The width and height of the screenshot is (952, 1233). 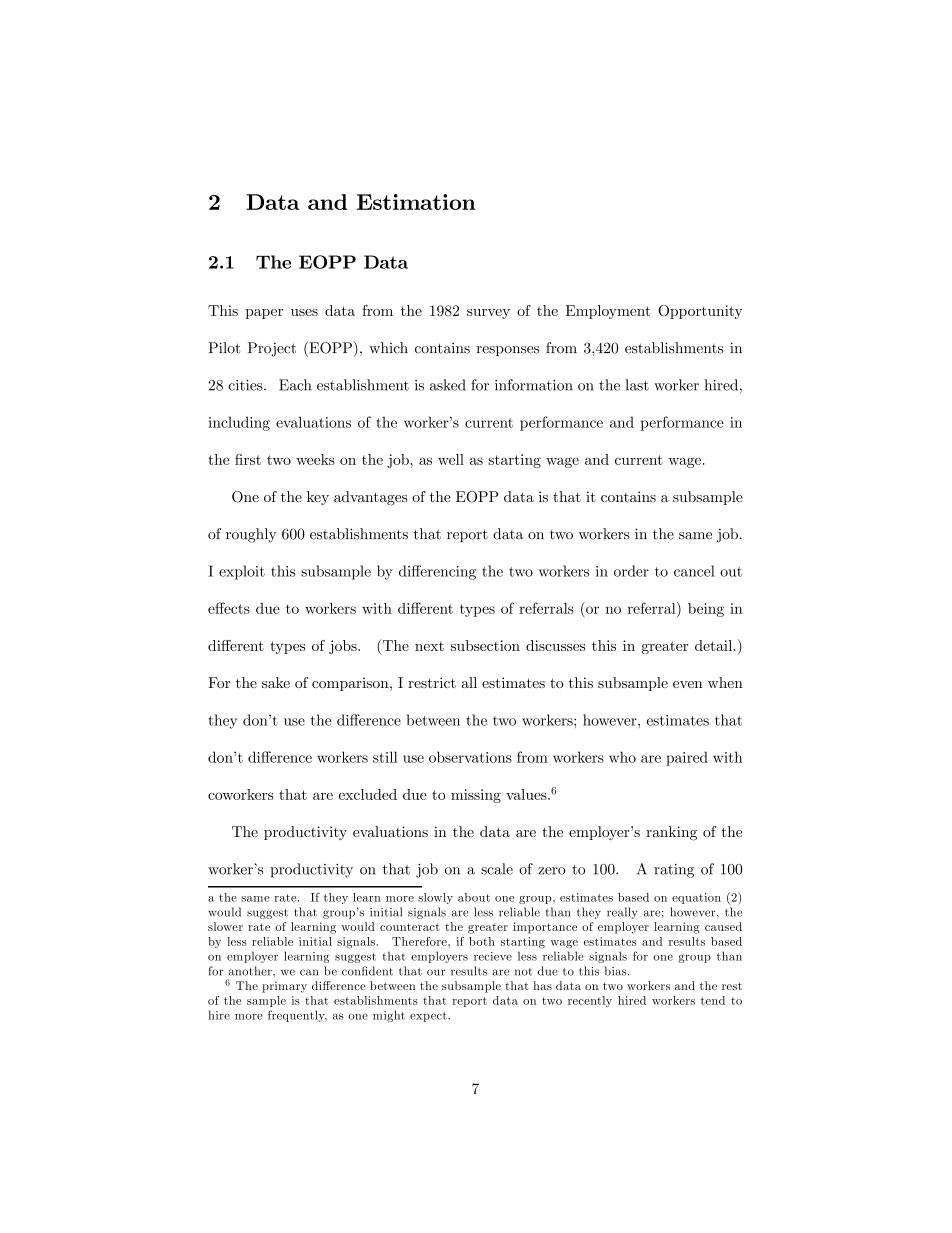 What do you see at coordinates (706, 610) in the screenshot?
I see `being` at bounding box center [706, 610].
